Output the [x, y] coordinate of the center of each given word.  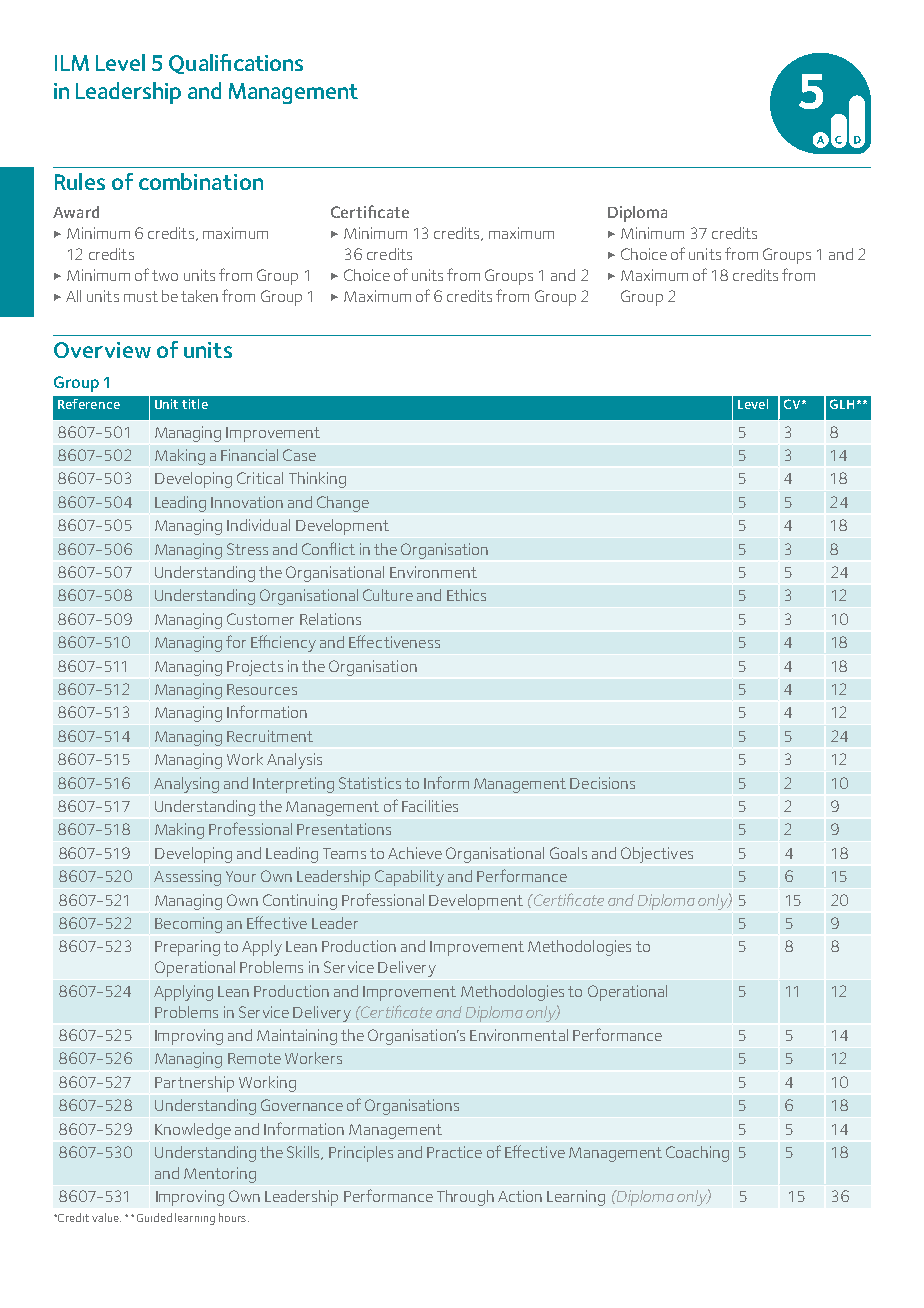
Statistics [370, 783]
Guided [154, 1217]
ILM [72, 63]
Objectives [657, 855]
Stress [247, 549]
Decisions [602, 783]
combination [201, 181]
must [141, 296]
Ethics [466, 595]
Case [299, 455]
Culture [388, 595]
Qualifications [236, 64]
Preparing [187, 948]
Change [343, 504]
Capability [409, 878]
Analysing [186, 785]
